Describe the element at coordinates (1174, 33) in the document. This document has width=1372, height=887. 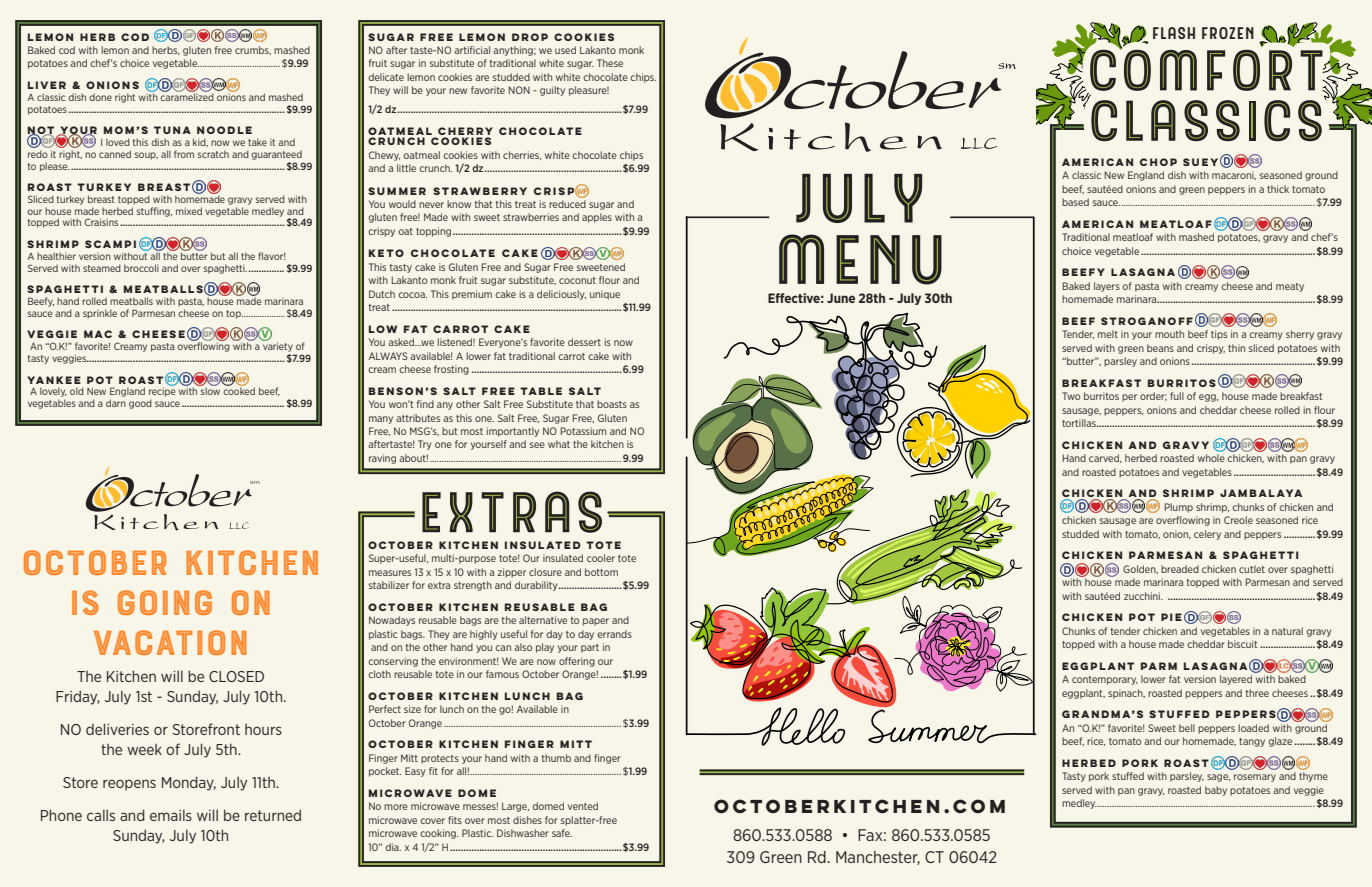
I see `FLASH` at that location.
